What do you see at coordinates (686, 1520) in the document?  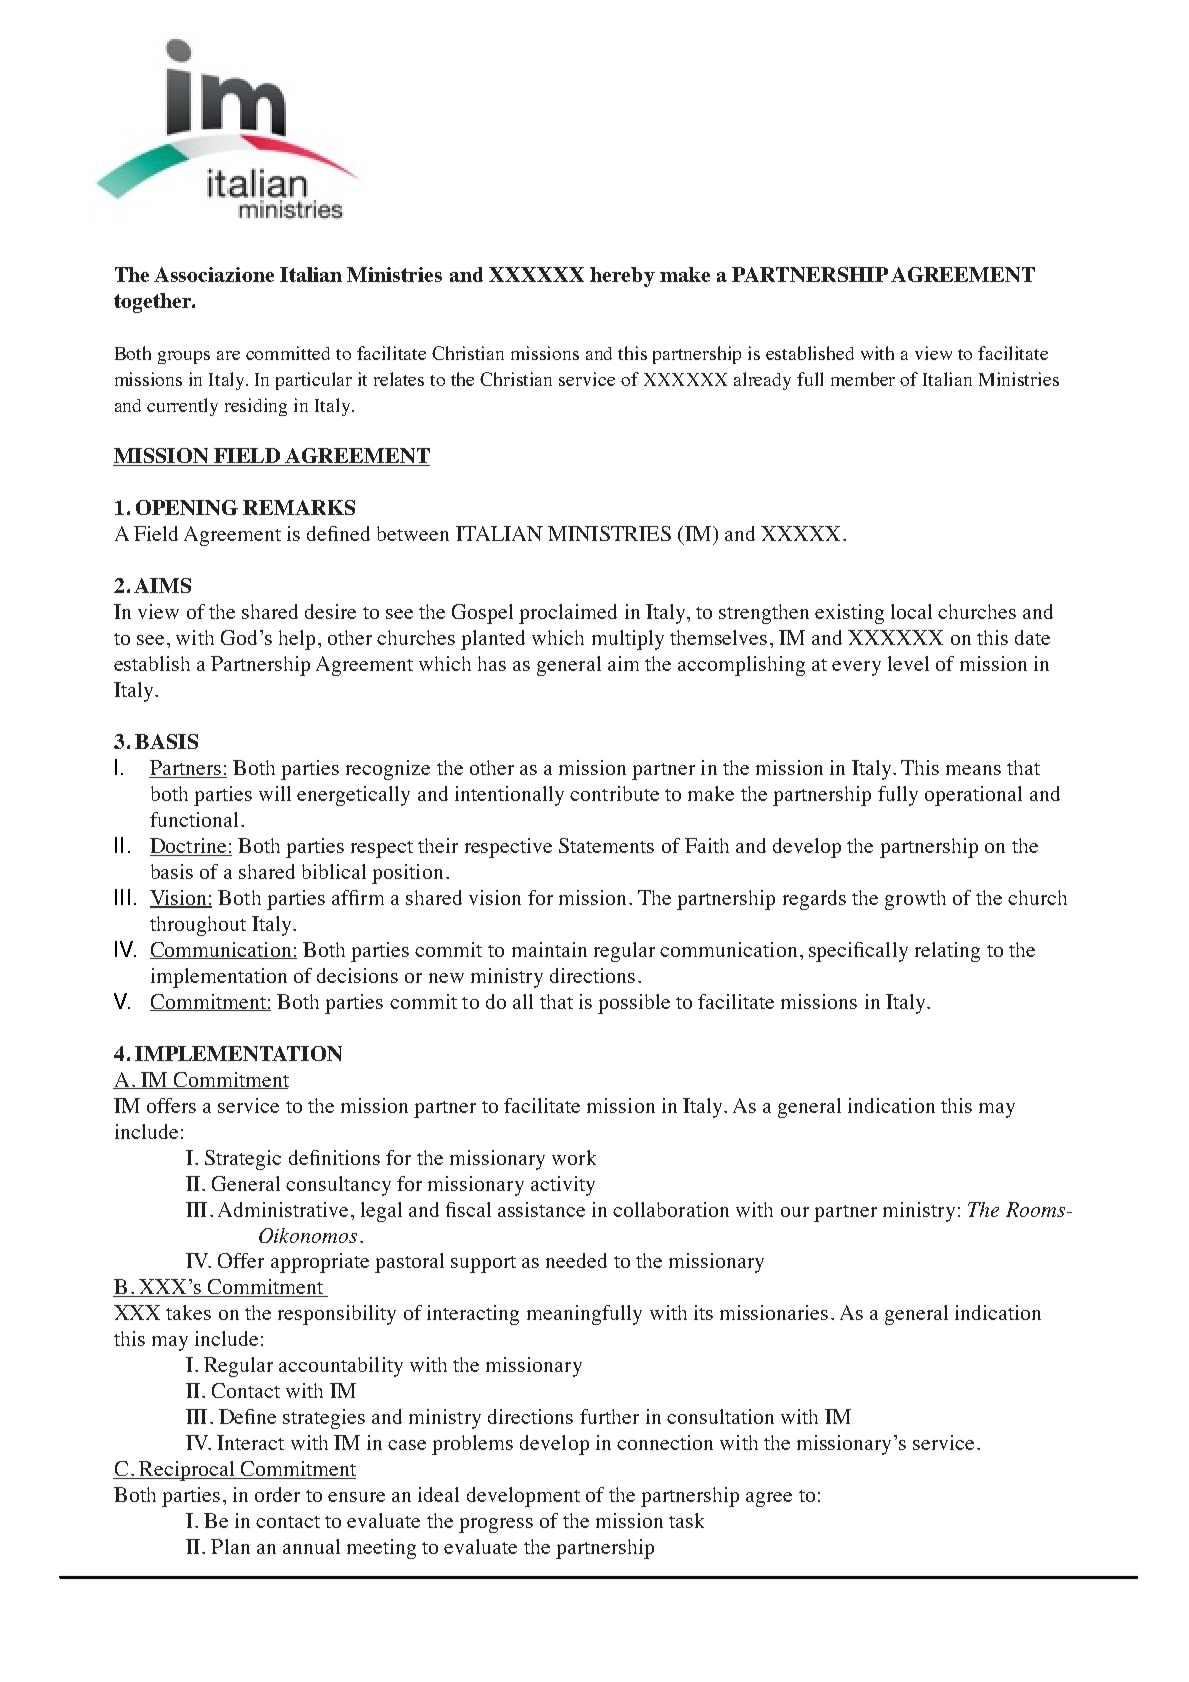 I see `task` at bounding box center [686, 1520].
